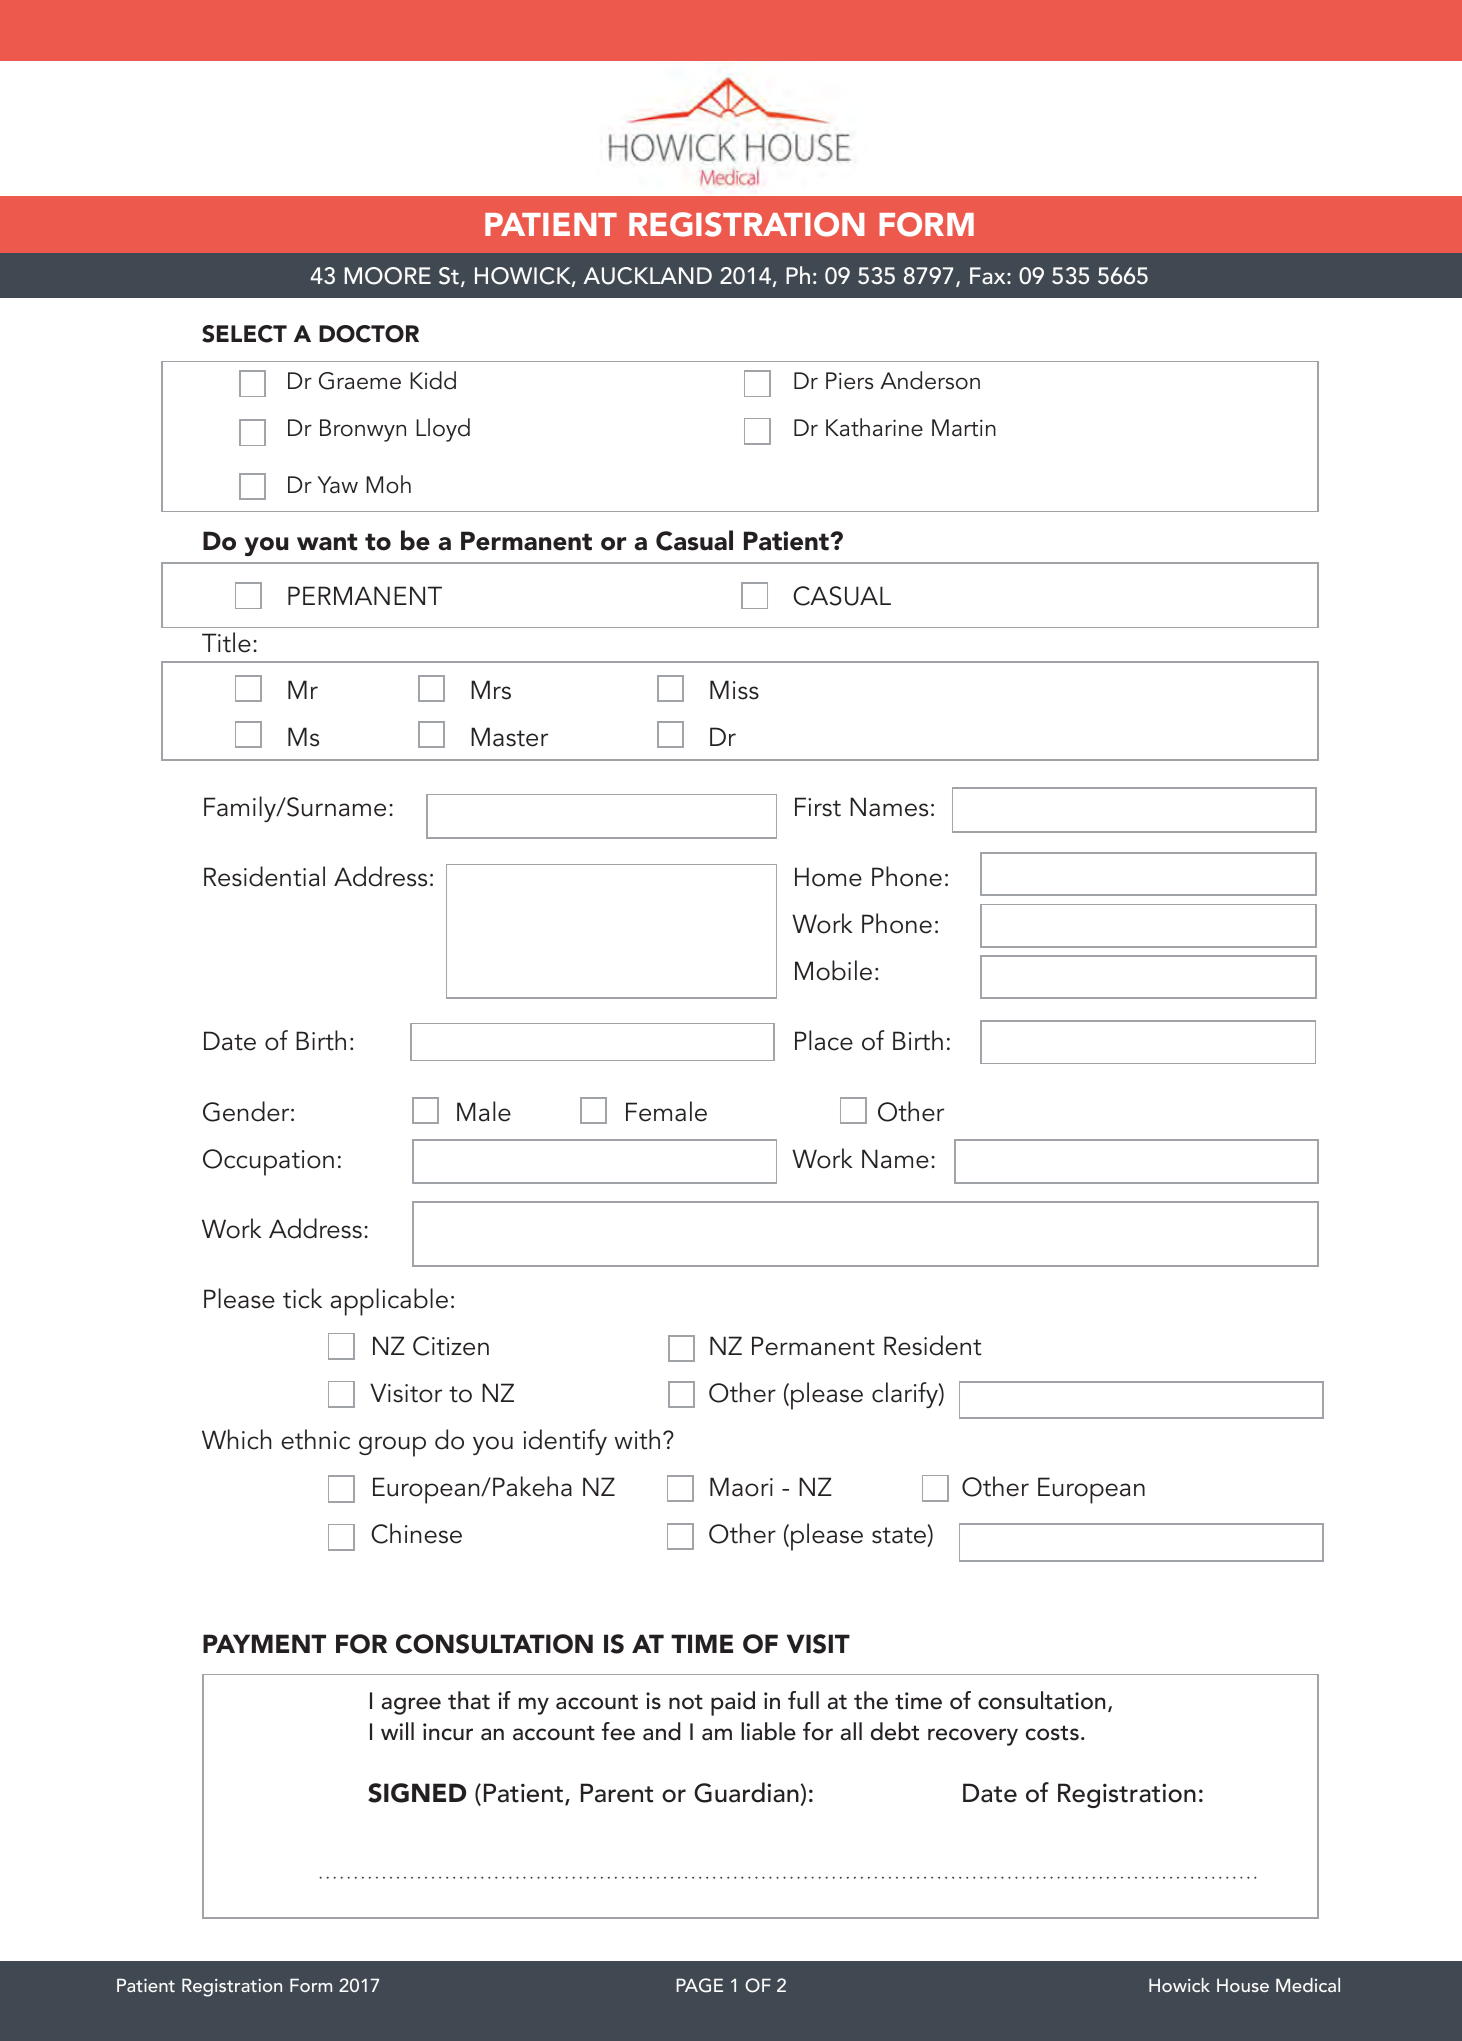 This screenshot has width=1462, height=2041. I want to click on Martin, so click(964, 428).
